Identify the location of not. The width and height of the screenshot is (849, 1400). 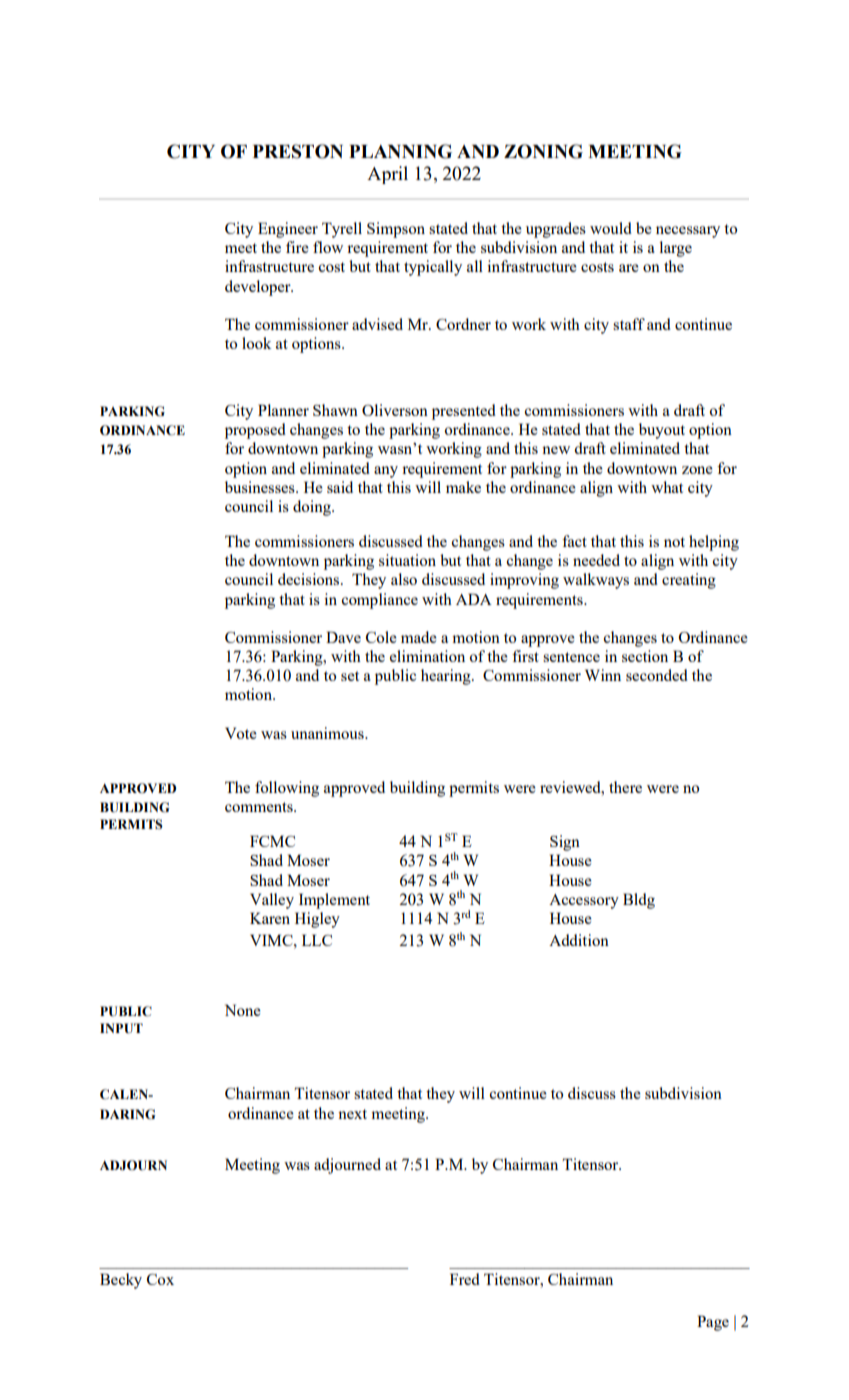
(674, 542).
